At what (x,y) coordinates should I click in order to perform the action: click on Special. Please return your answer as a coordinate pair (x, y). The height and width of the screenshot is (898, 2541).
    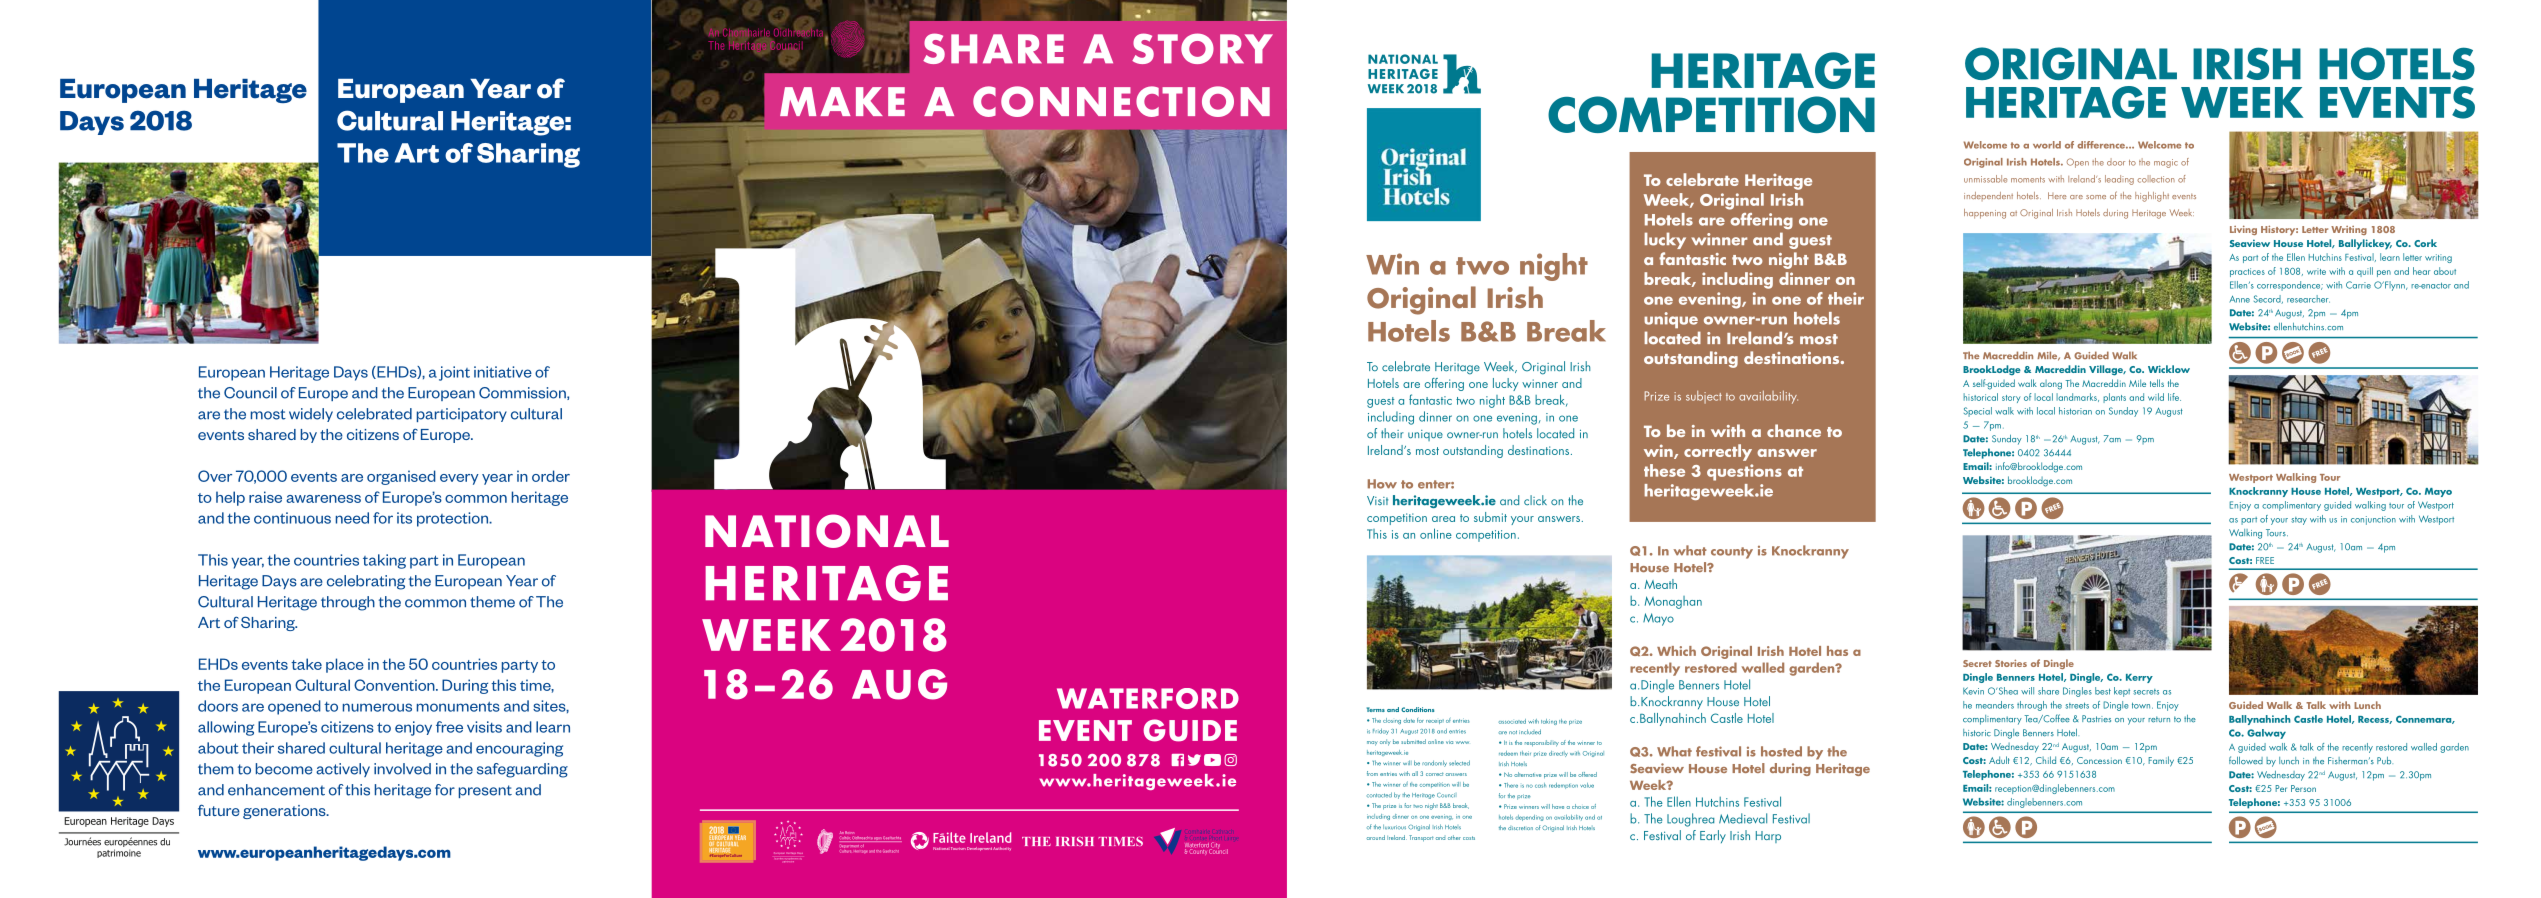
    Looking at the image, I should click on (1978, 412).
